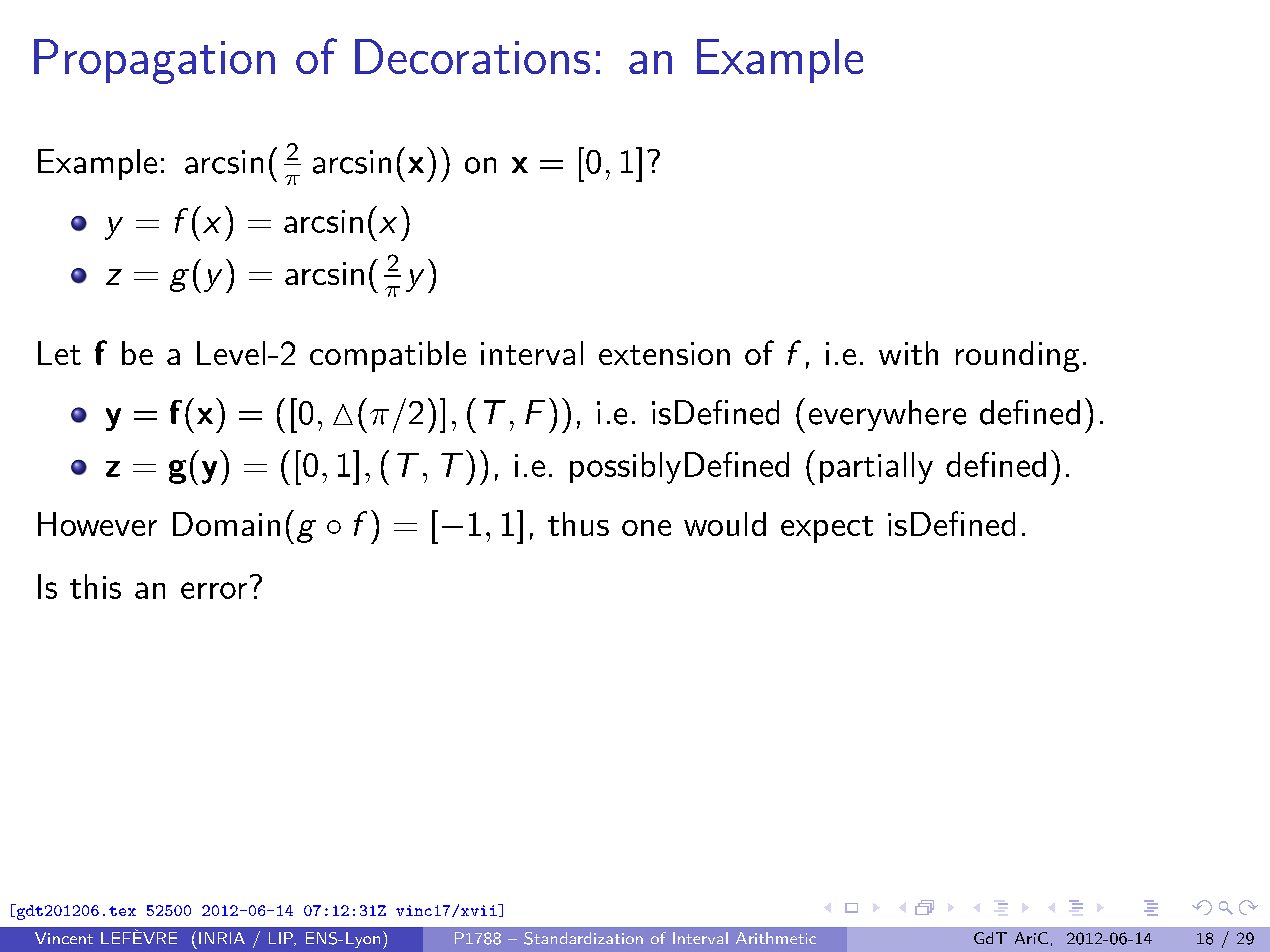 This page has height=952, width=1270. I want to click on Standardization, so click(583, 938).
